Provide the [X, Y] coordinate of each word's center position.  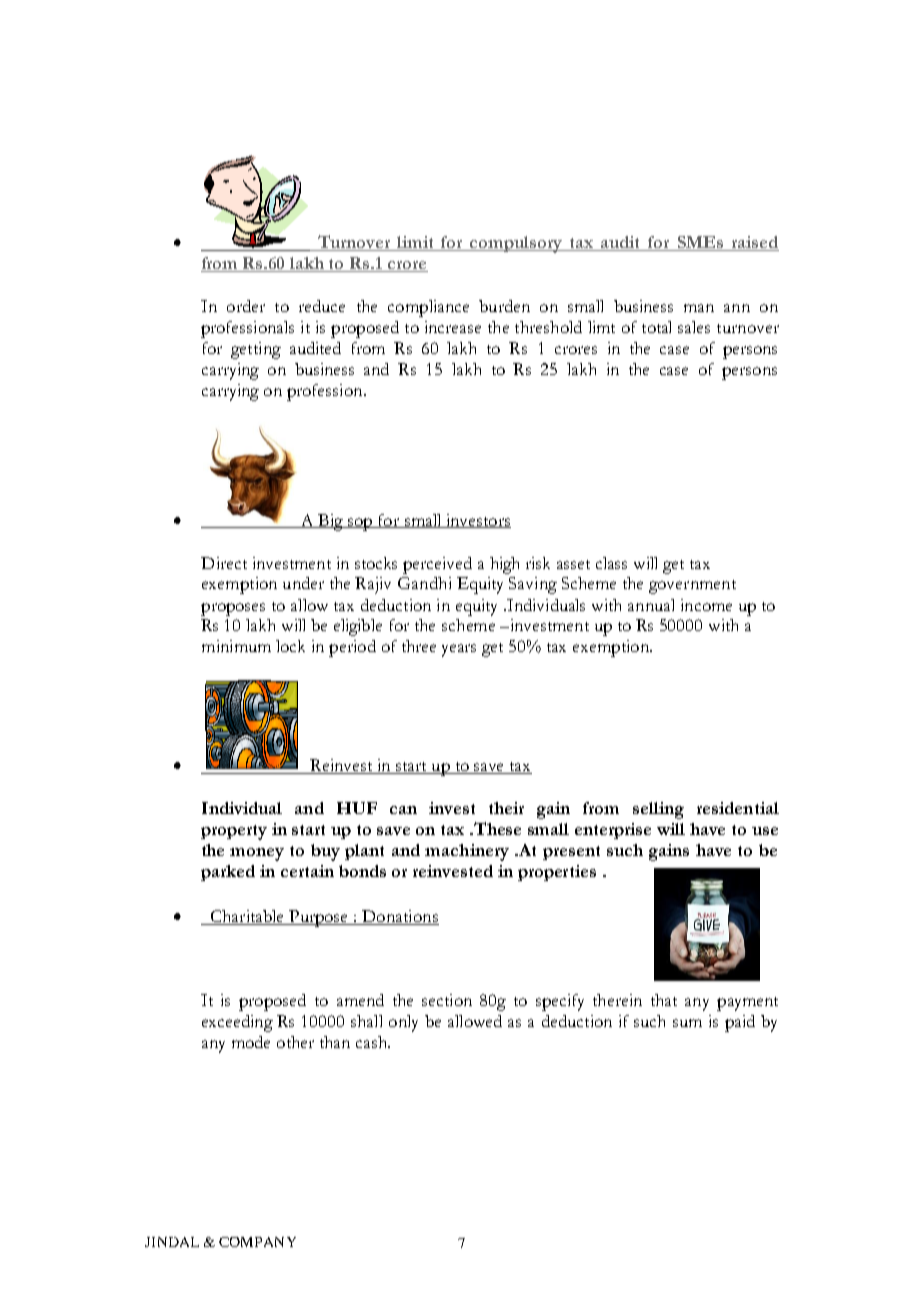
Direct [224, 563]
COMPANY [257, 1242]
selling [658, 810]
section [447, 1000]
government [692, 587]
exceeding [237, 1023]
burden [504, 306]
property [234, 832]
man [699, 308]
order [246, 306]
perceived [437, 565]
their [506, 808]
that [664, 1000]
